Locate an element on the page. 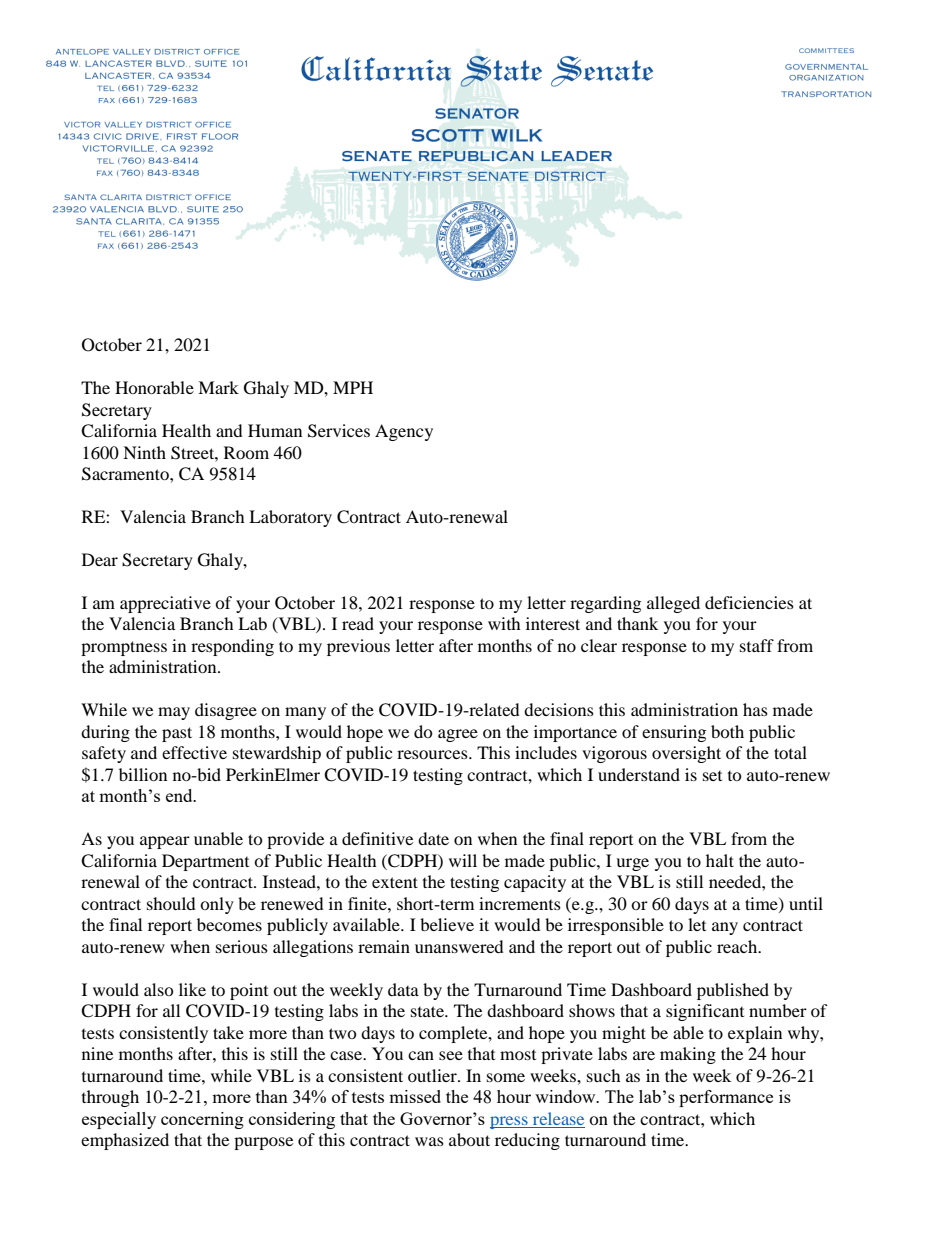  concerning is located at coordinates (202, 1120).
